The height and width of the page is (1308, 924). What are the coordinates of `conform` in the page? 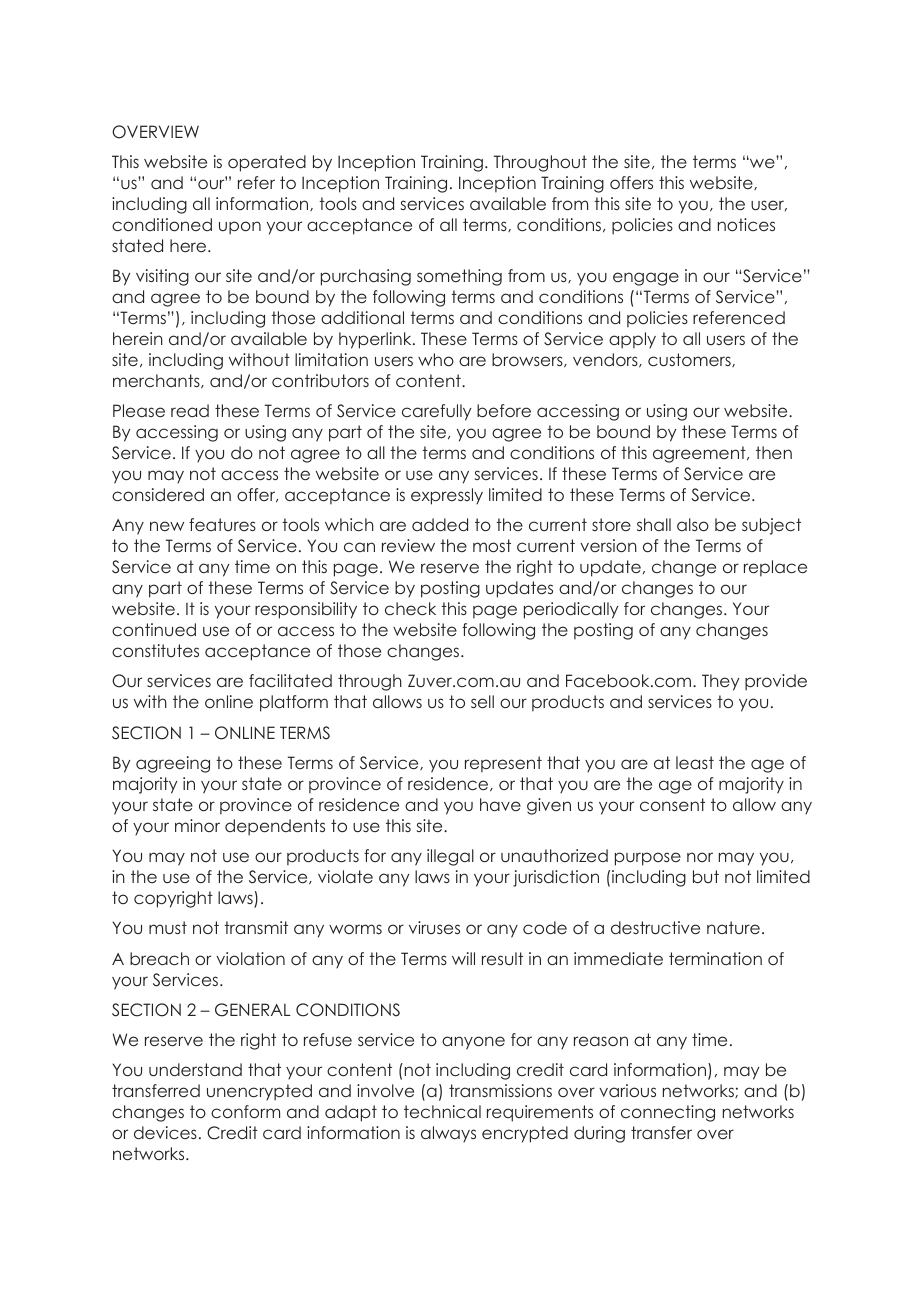 It's located at (245, 1111).
